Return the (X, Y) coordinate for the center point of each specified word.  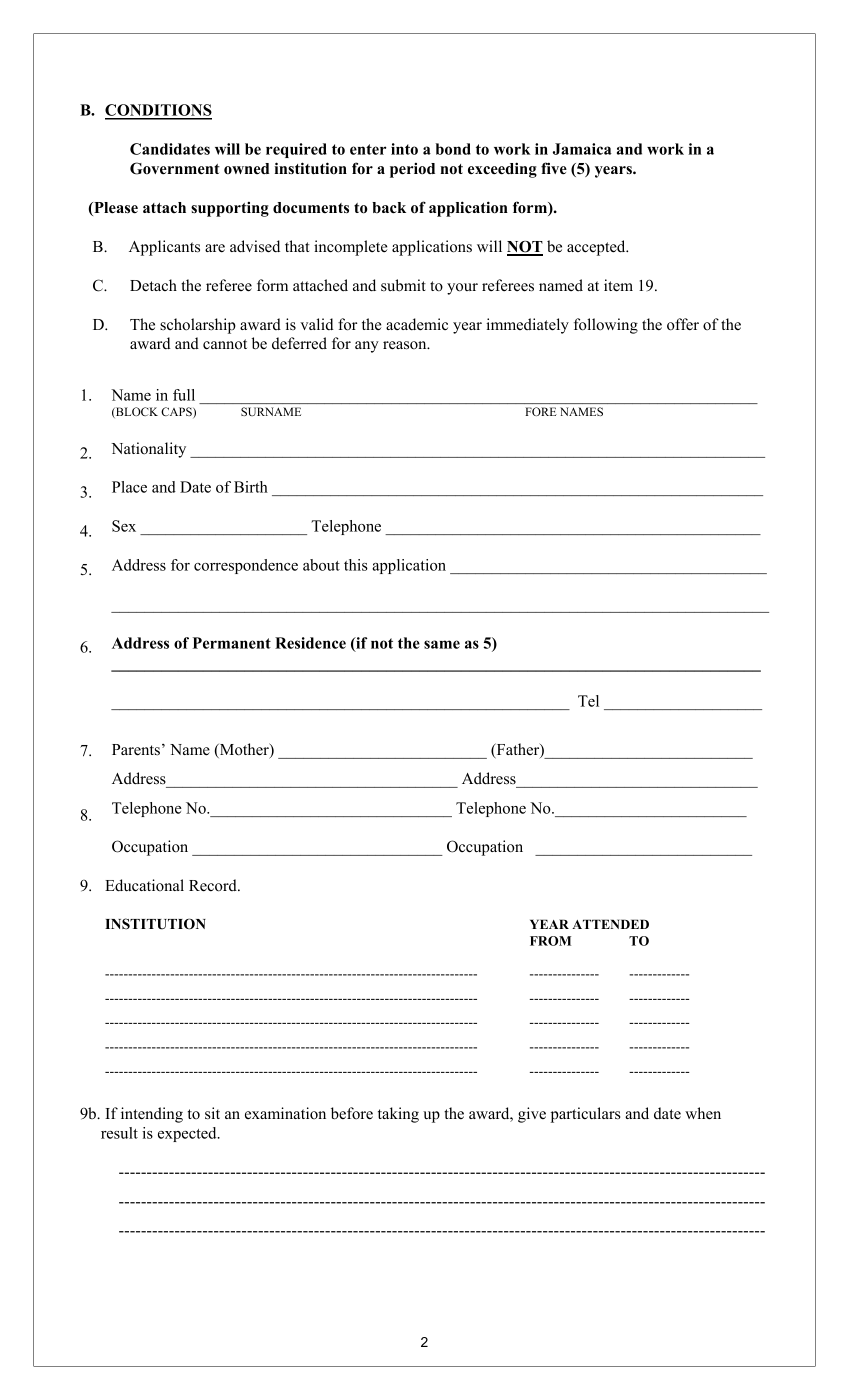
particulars (585, 1115)
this (356, 565)
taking (398, 1115)
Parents (136, 750)
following (606, 326)
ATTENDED (610, 924)
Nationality (148, 450)
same (442, 644)
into (404, 149)
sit (212, 1113)
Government (175, 168)
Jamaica (582, 149)
